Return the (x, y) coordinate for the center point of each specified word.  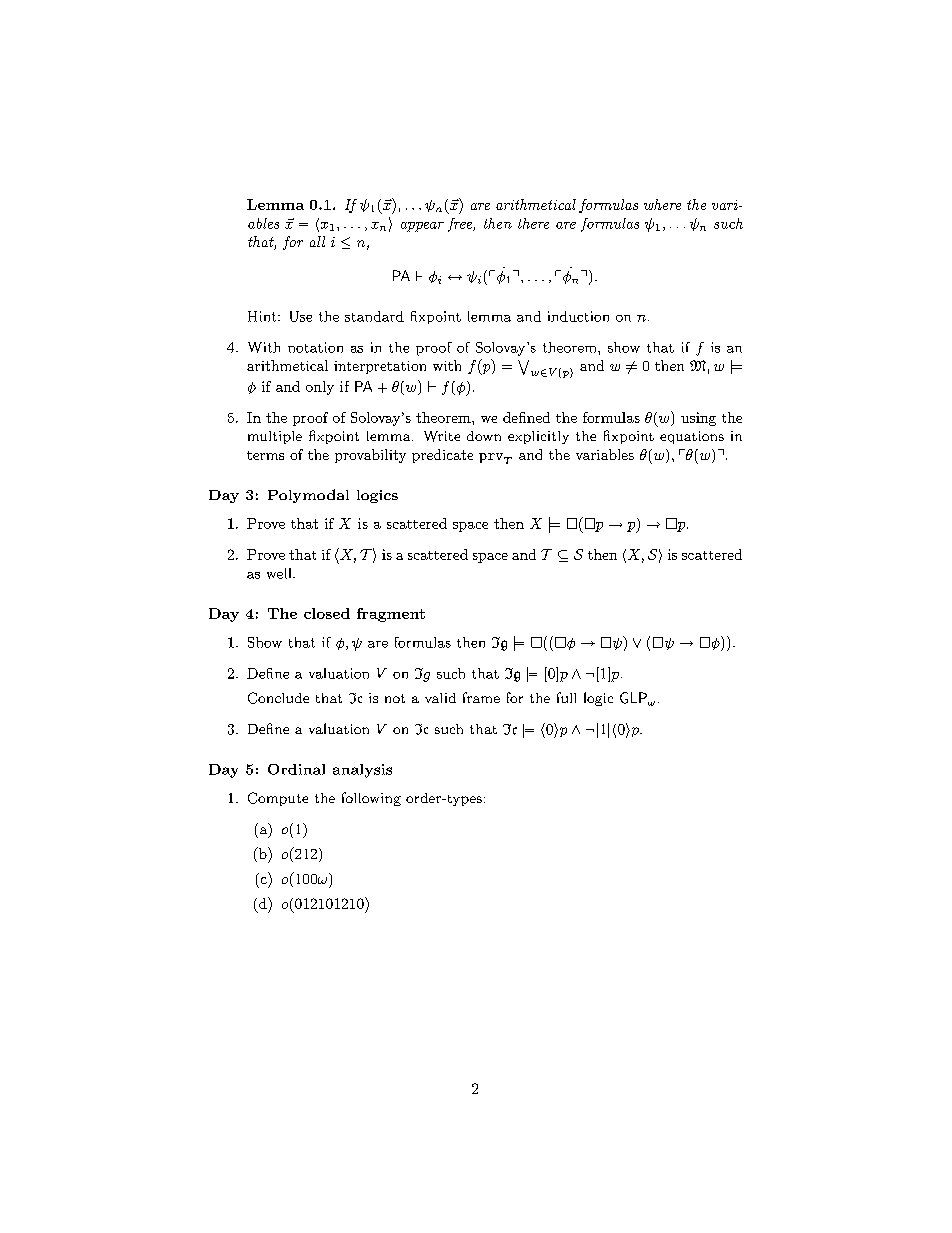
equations (692, 437)
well (280, 573)
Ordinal (296, 769)
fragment (391, 615)
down (484, 436)
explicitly (538, 437)
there (533, 223)
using (698, 419)
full (566, 697)
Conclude (278, 698)
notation (315, 347)
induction (578, 316)
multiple (275, 437)
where (662, 204)
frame (481, 697)
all (317, 241)
